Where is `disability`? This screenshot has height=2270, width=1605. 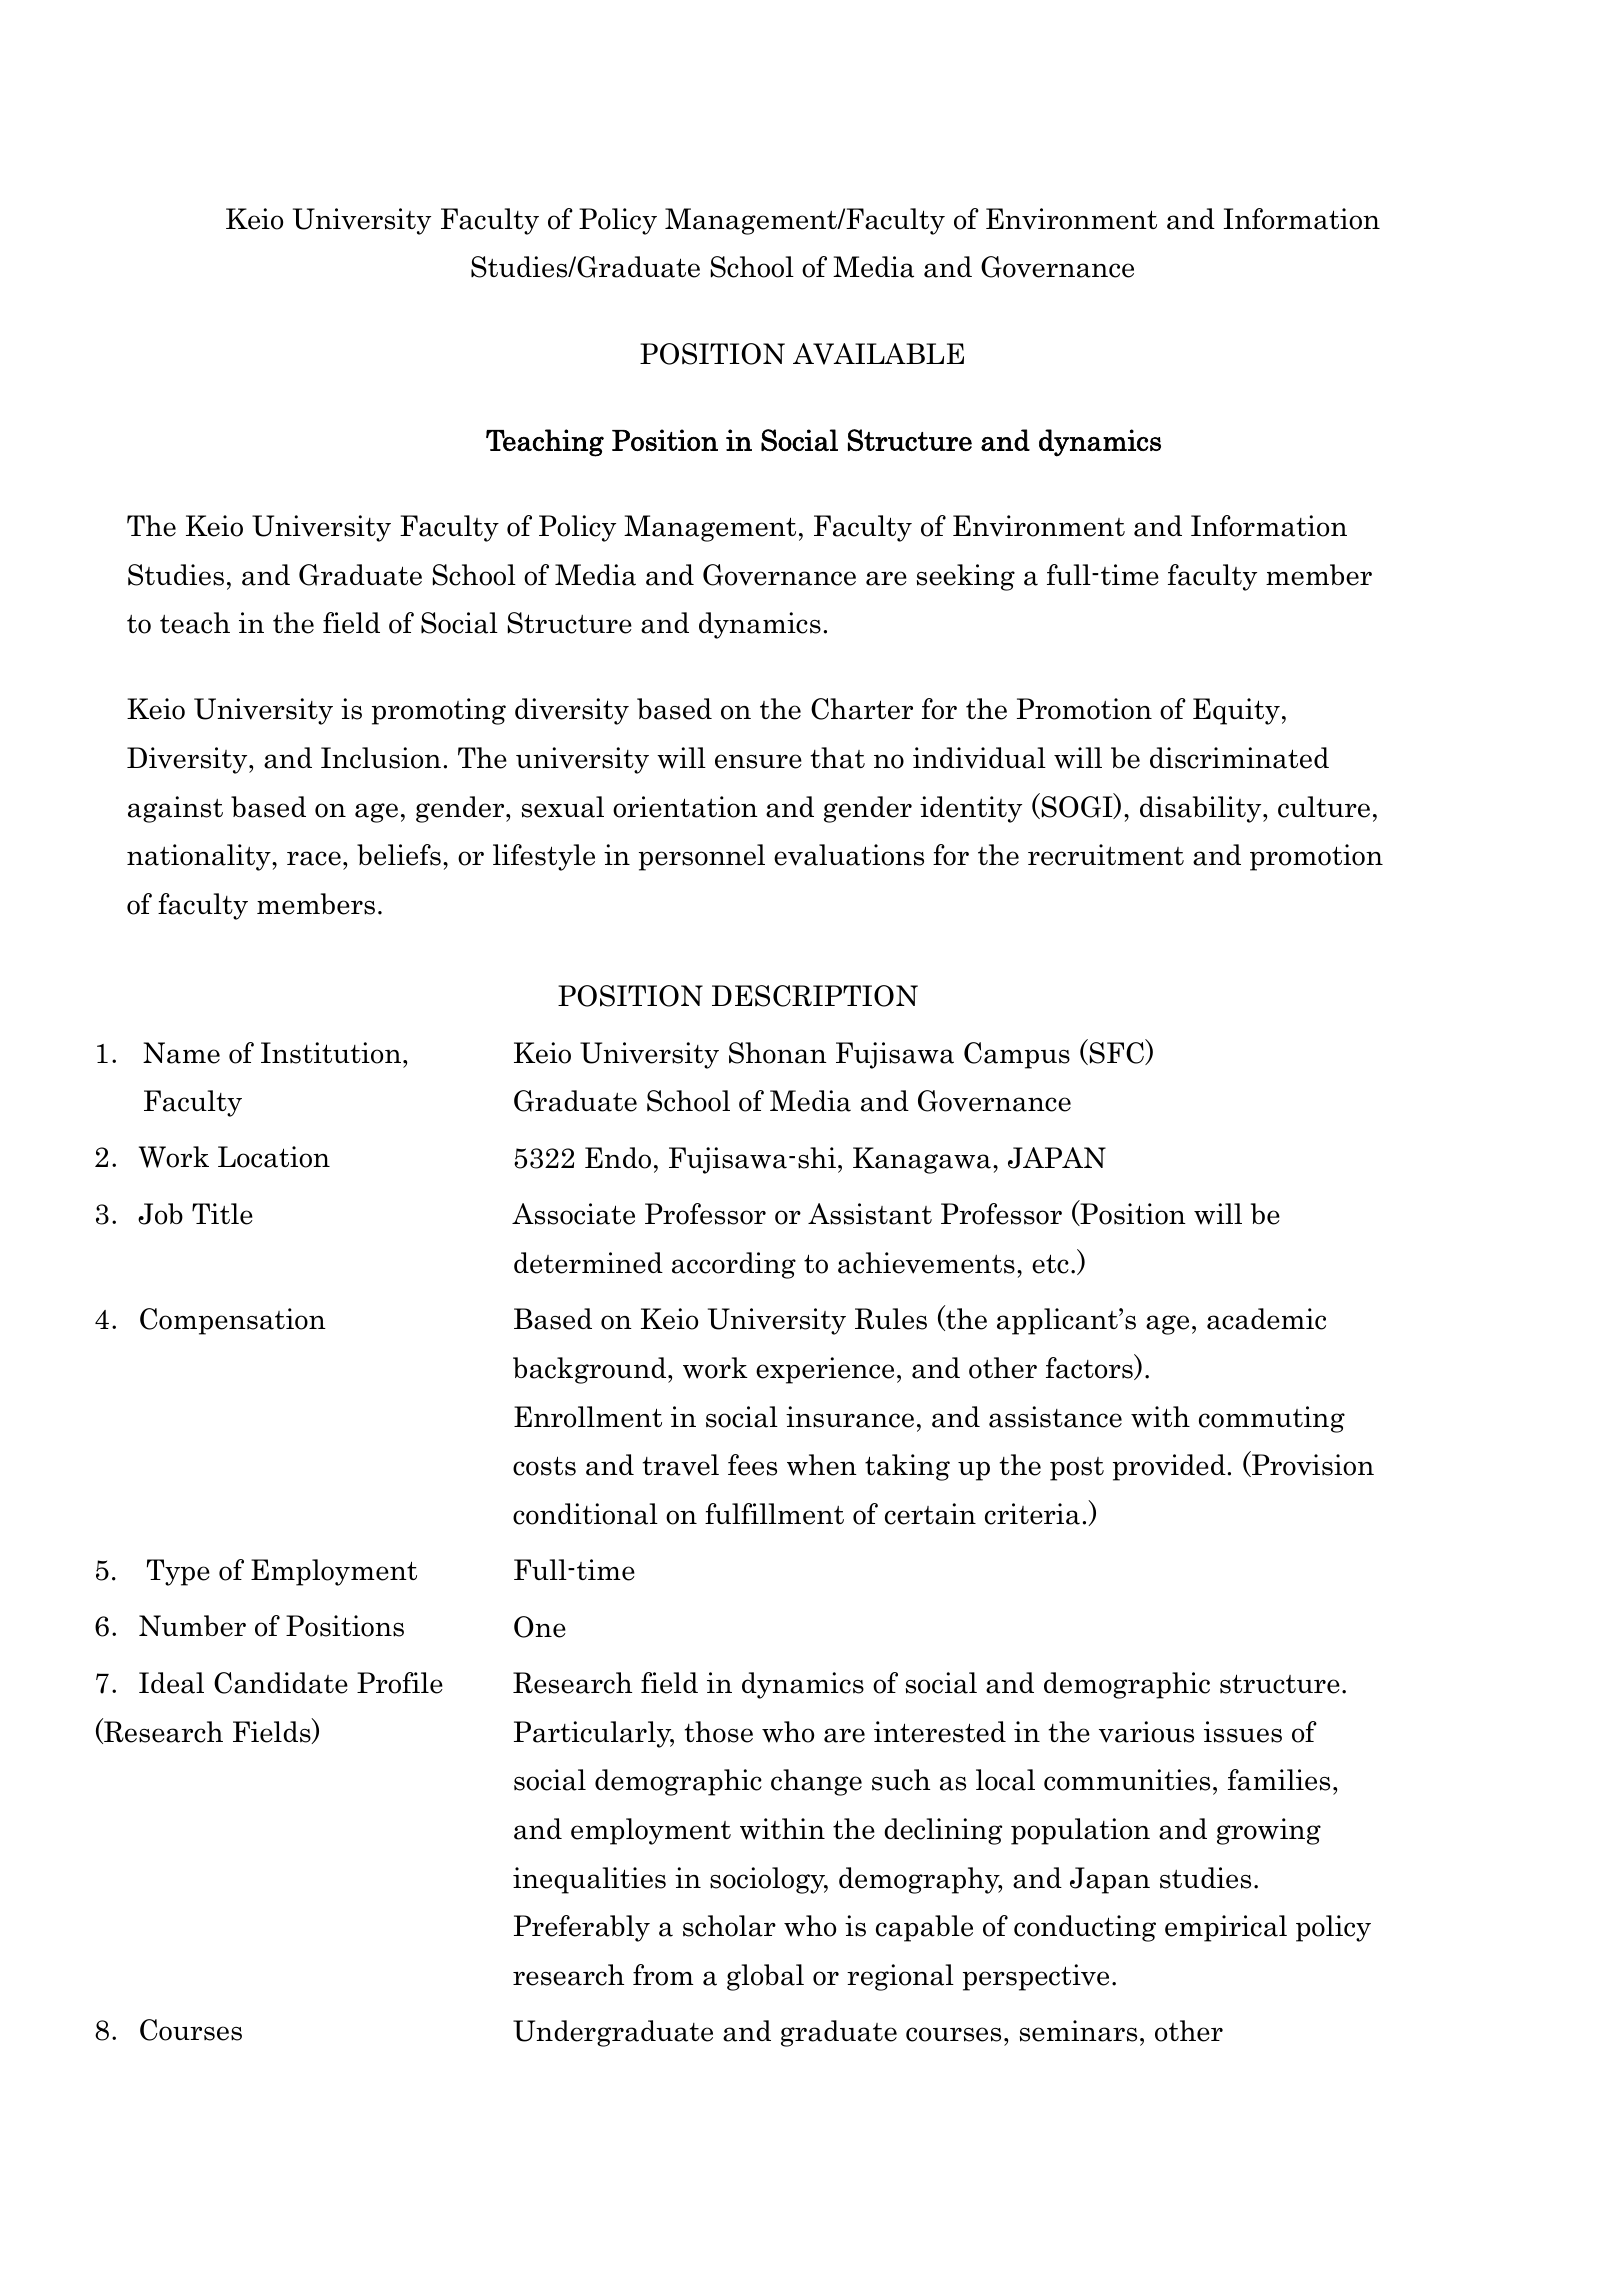 disability is located at coordinates (1202, 809).
